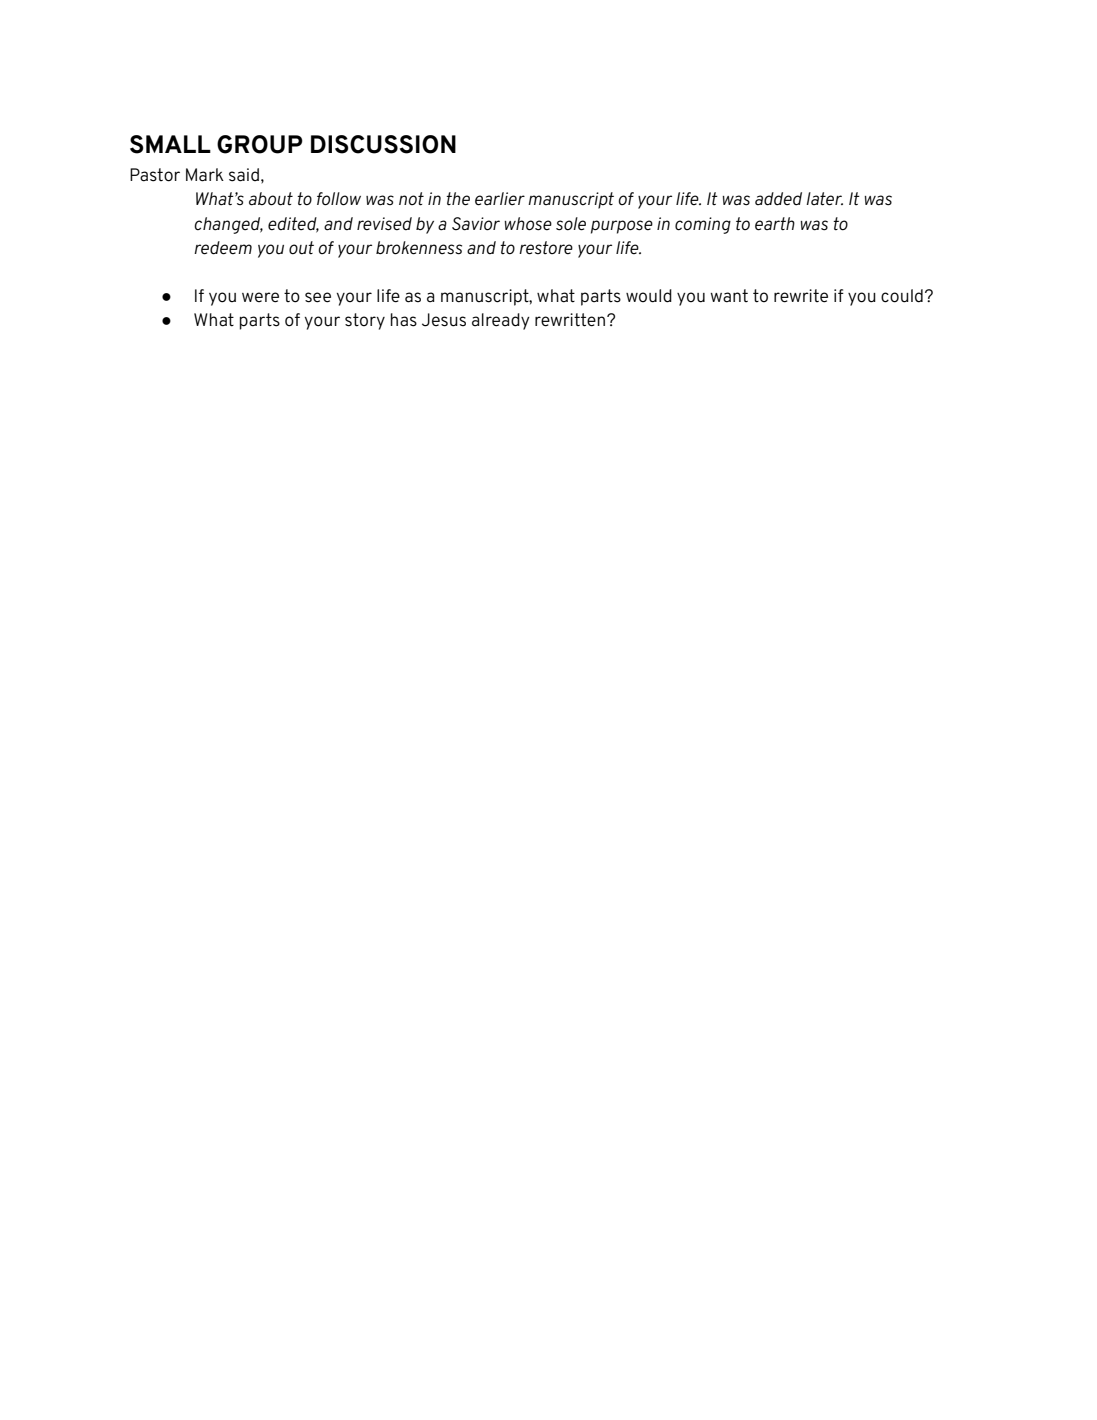 The width and height of the page is (1097, 1420). Describe the element at coordinates (383, 144) in the page. I see `DISCUSSION` at that location.
